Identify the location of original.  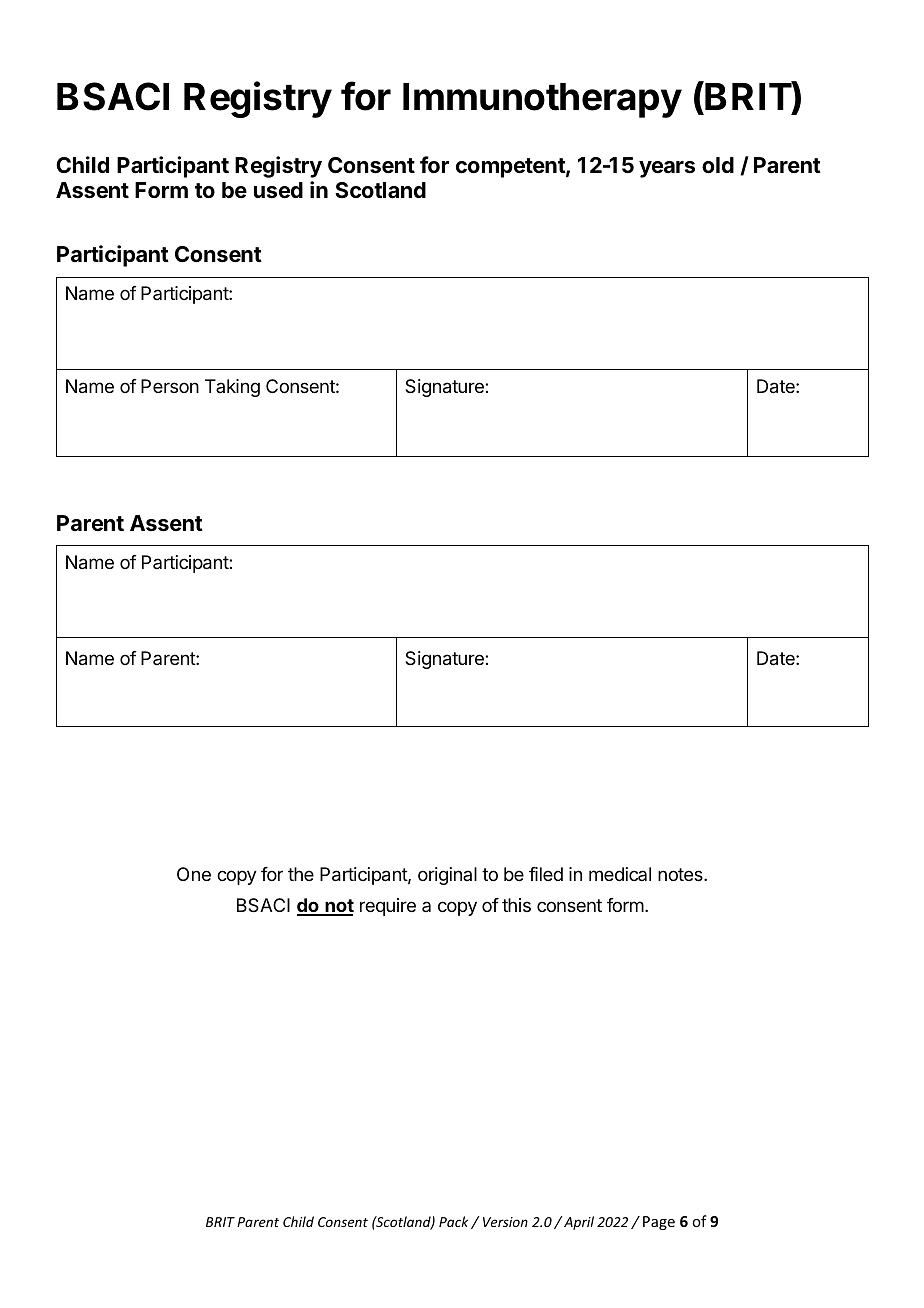
(447, 876).
